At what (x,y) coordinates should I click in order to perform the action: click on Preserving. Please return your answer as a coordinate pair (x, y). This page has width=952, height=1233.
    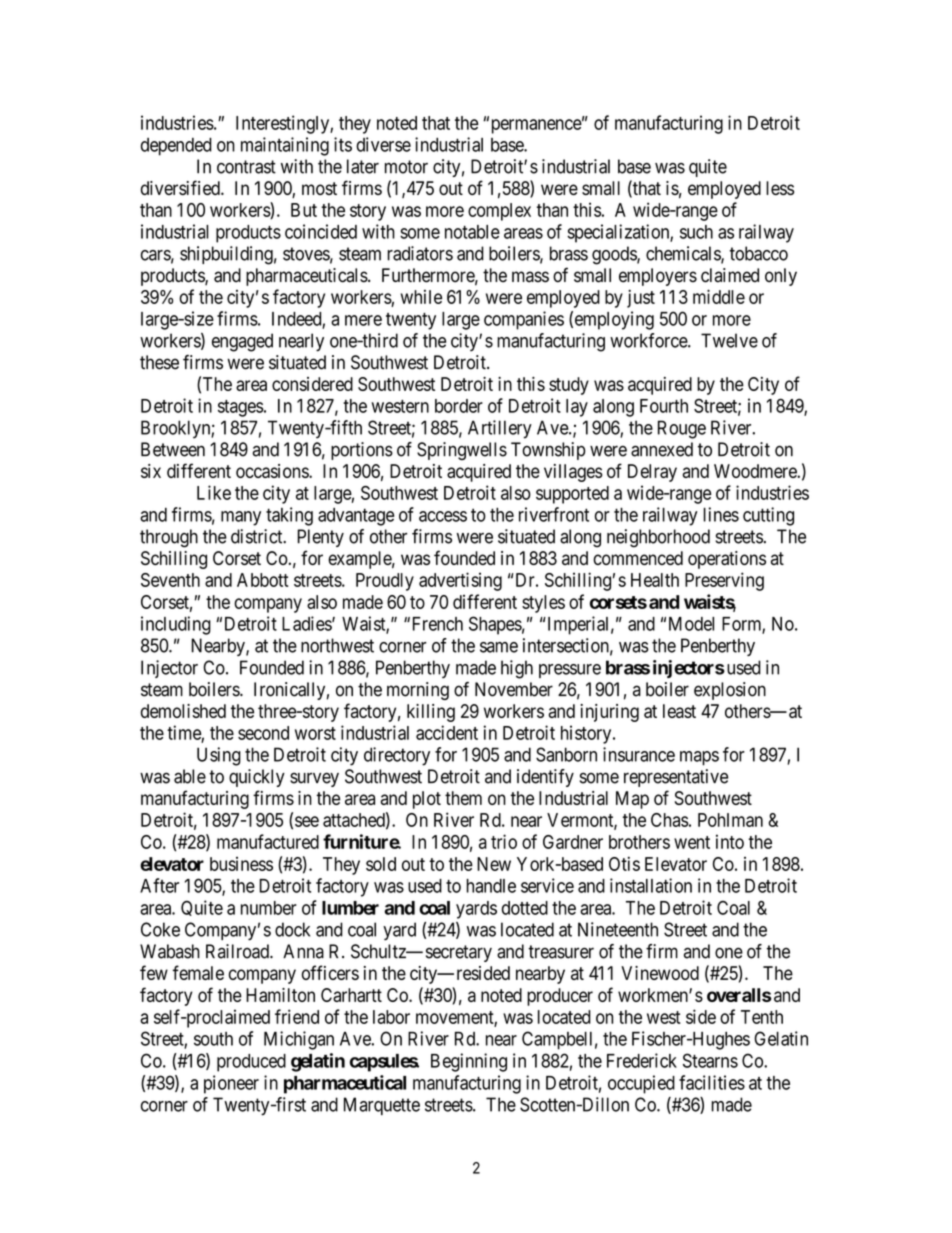
    Looking at the image, I should click on (724, 581).
